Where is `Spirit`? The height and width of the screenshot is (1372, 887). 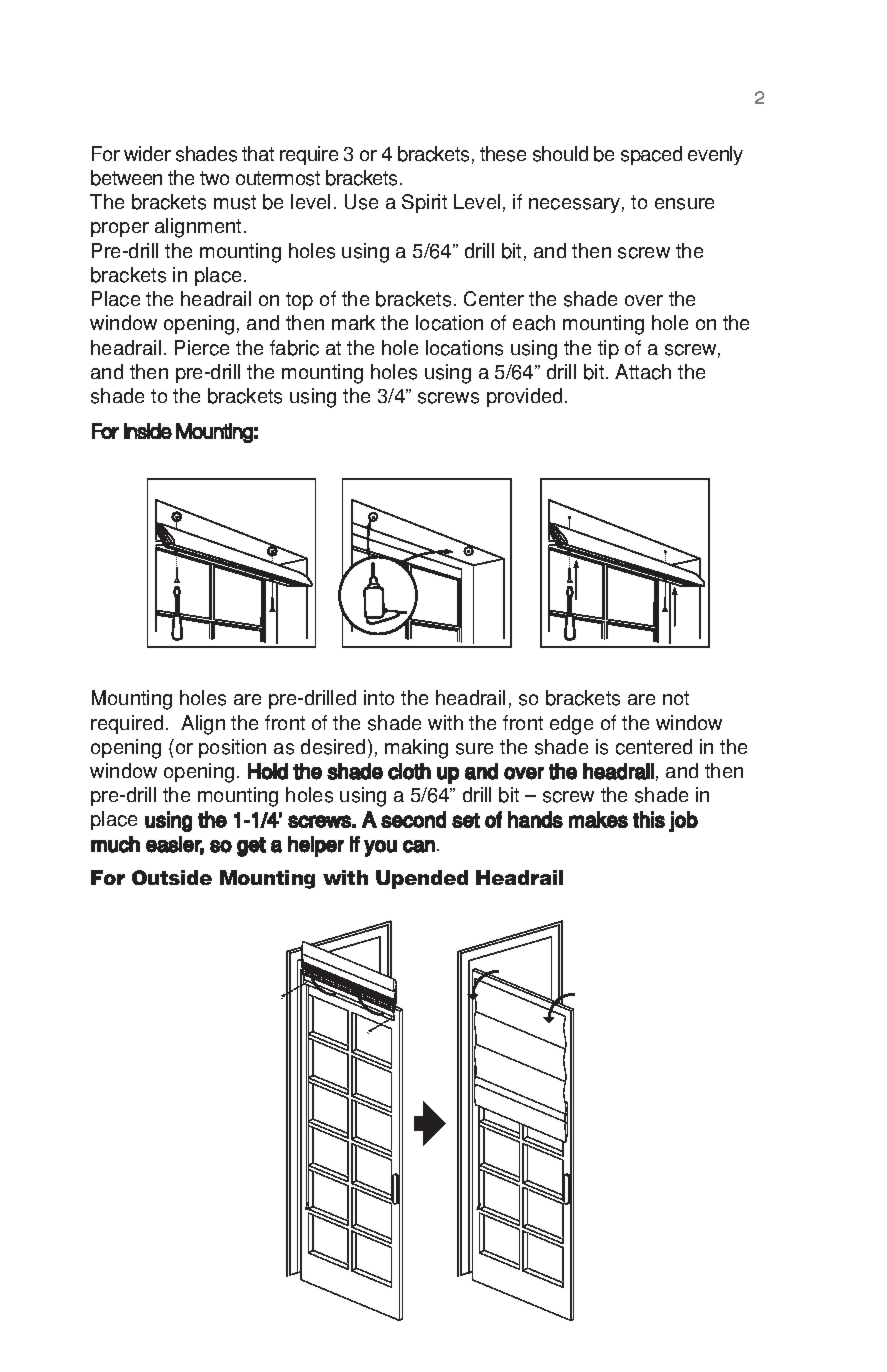
Spirit is located at coordinates (424, 203).
